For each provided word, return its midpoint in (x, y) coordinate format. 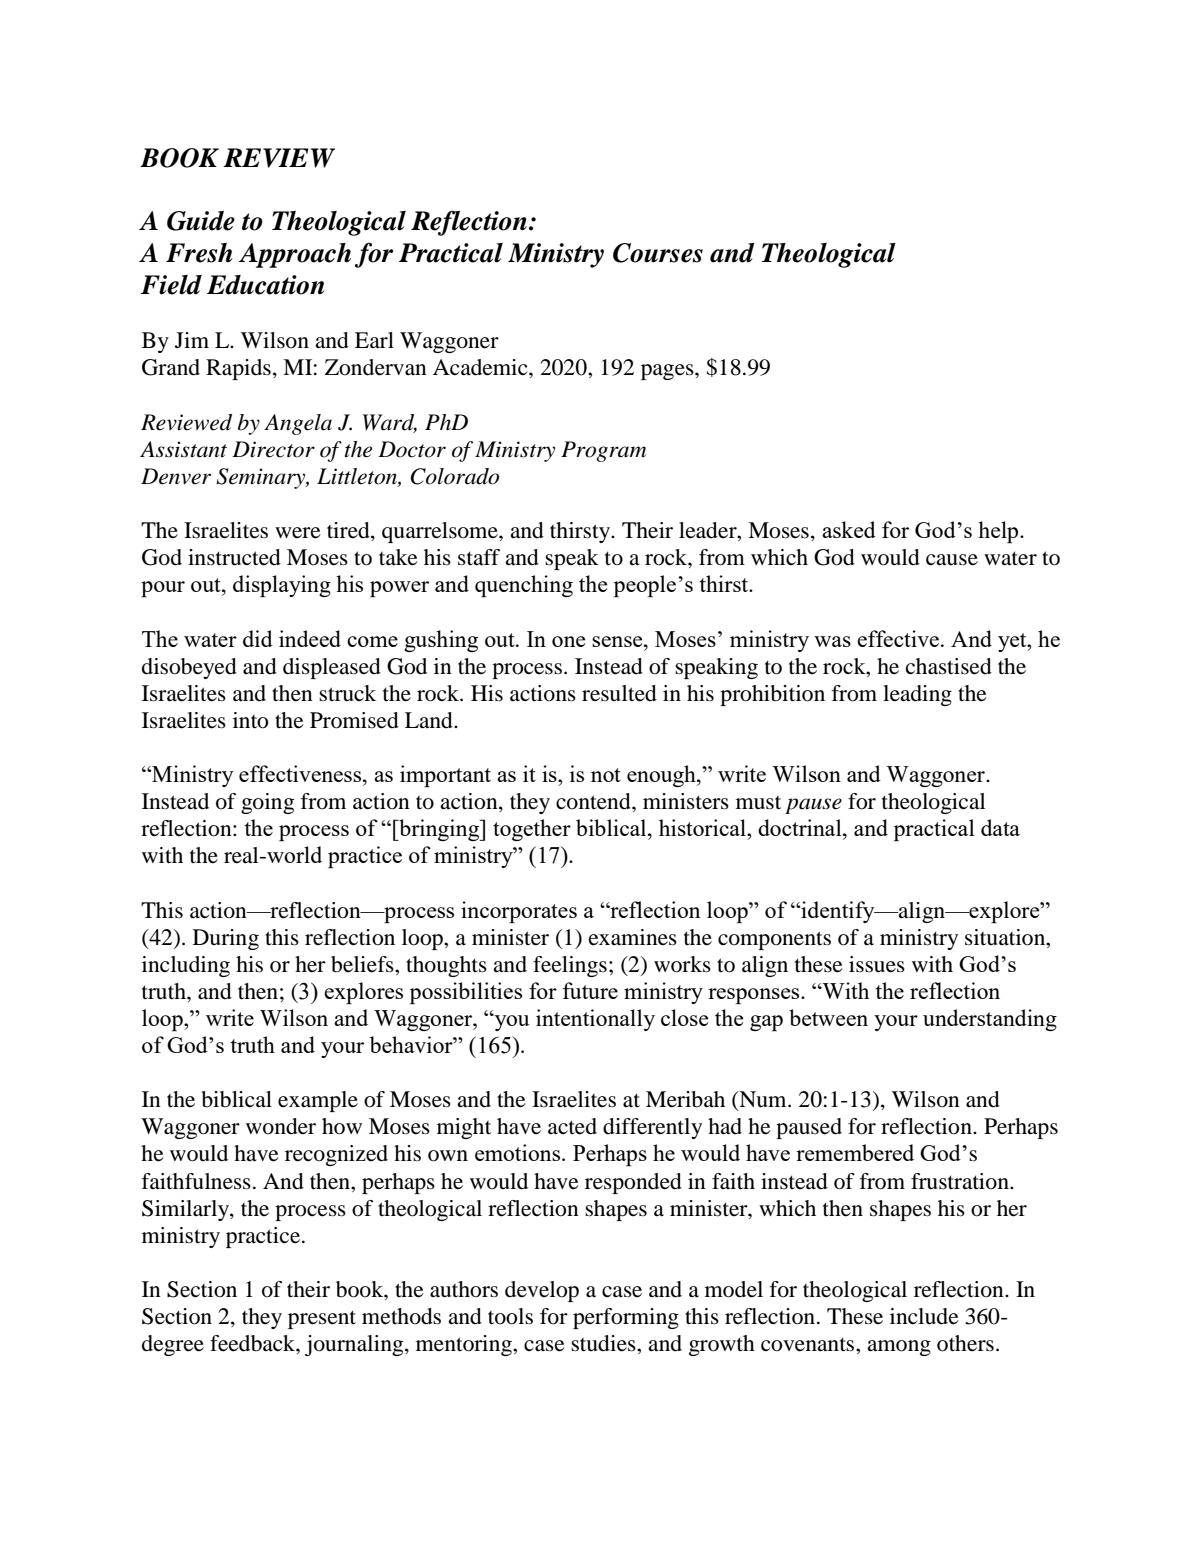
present (322, 1319)
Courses (658, 253)
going (267, 803)
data (1000, 827)
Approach (295, 255)
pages (668, 372)
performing (626, 1318)
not (606, 775)
